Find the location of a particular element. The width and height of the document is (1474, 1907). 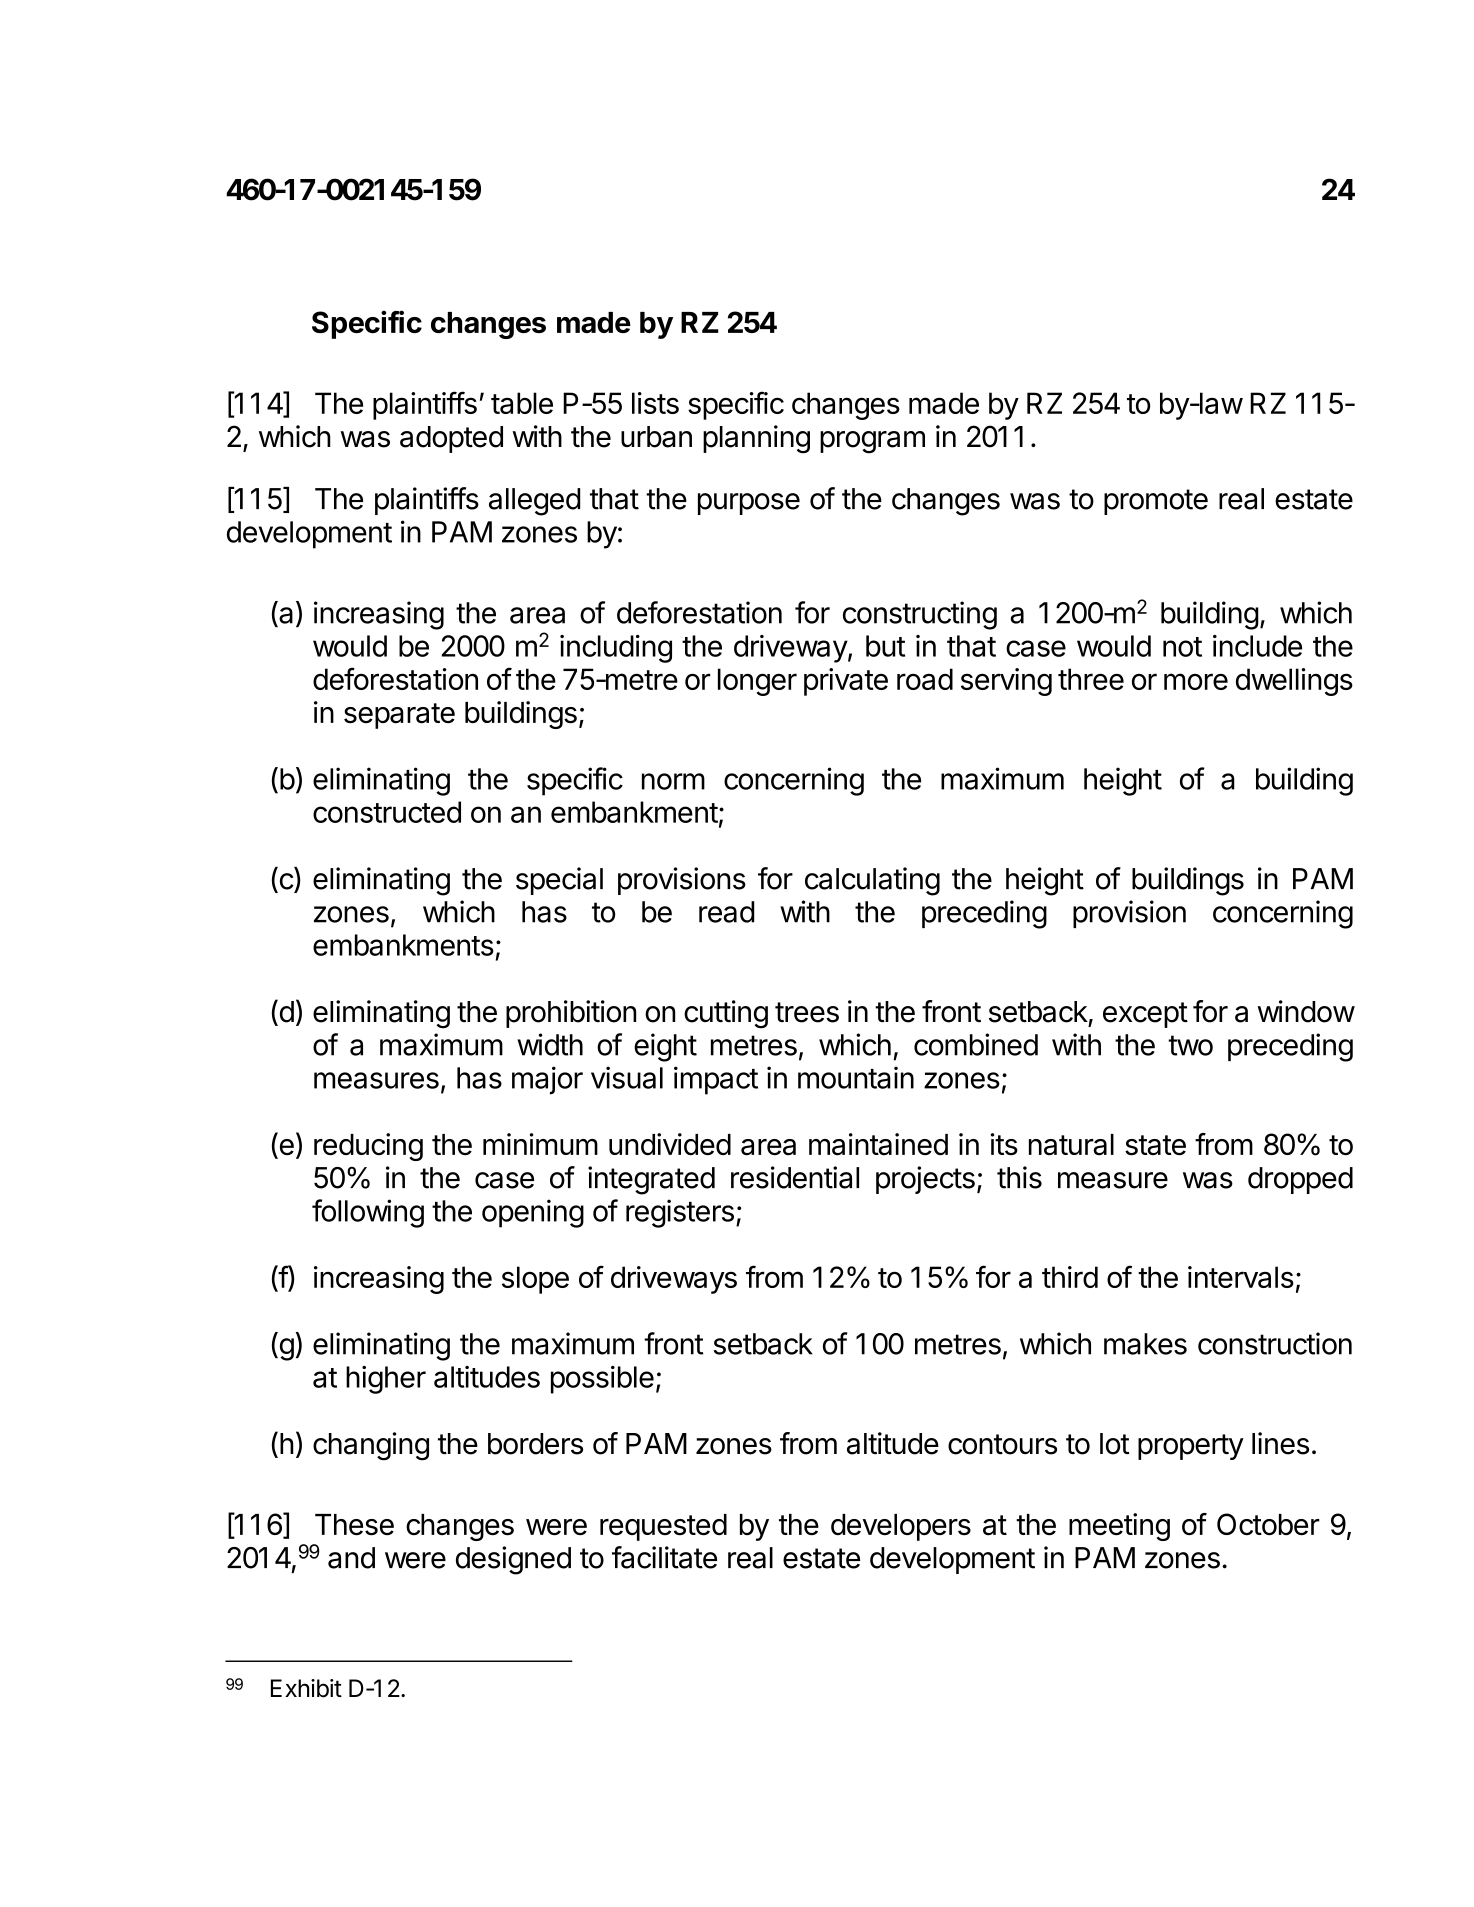

promote is located at coordinates (1156, 502).
